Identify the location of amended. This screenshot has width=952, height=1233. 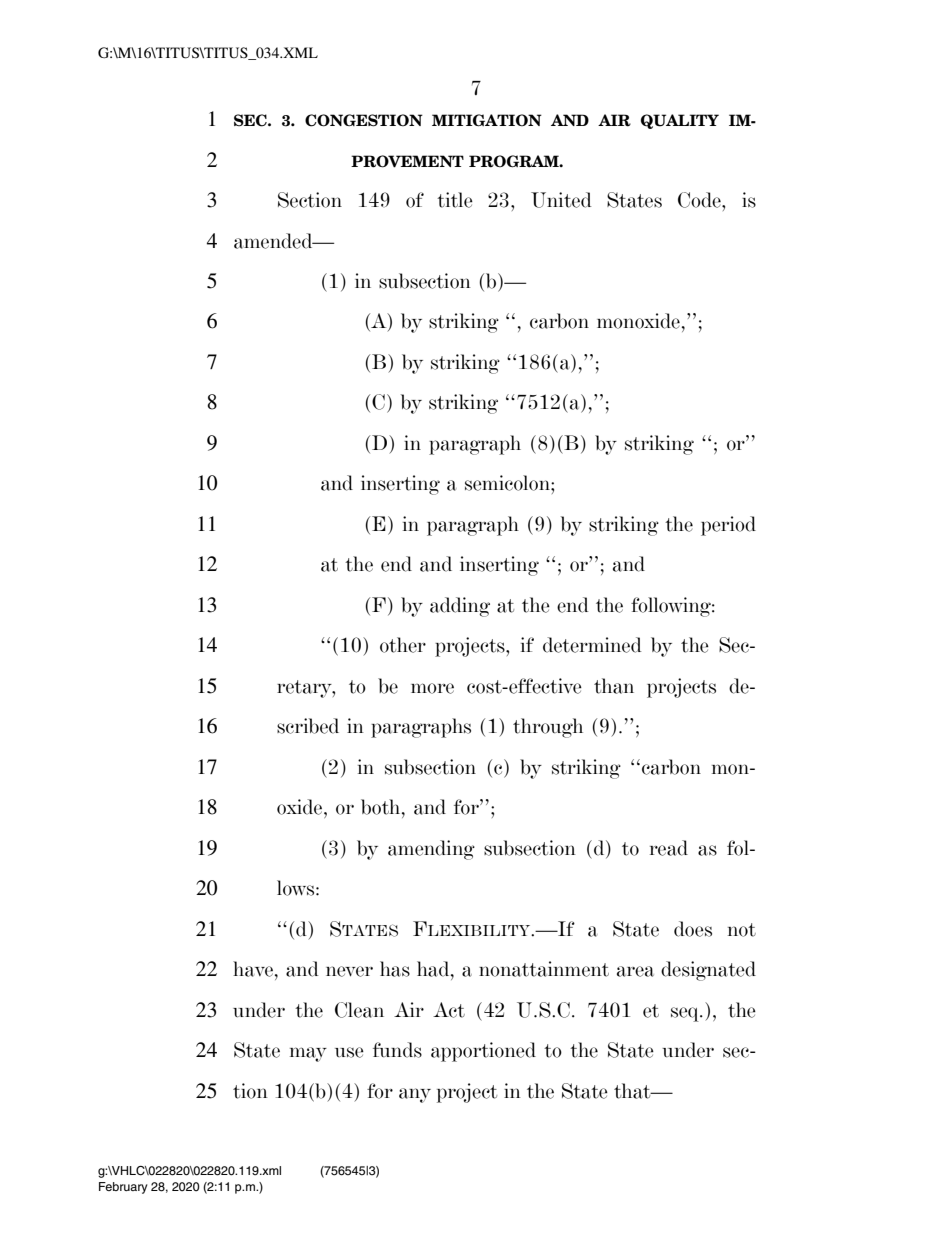
(274, 241).
